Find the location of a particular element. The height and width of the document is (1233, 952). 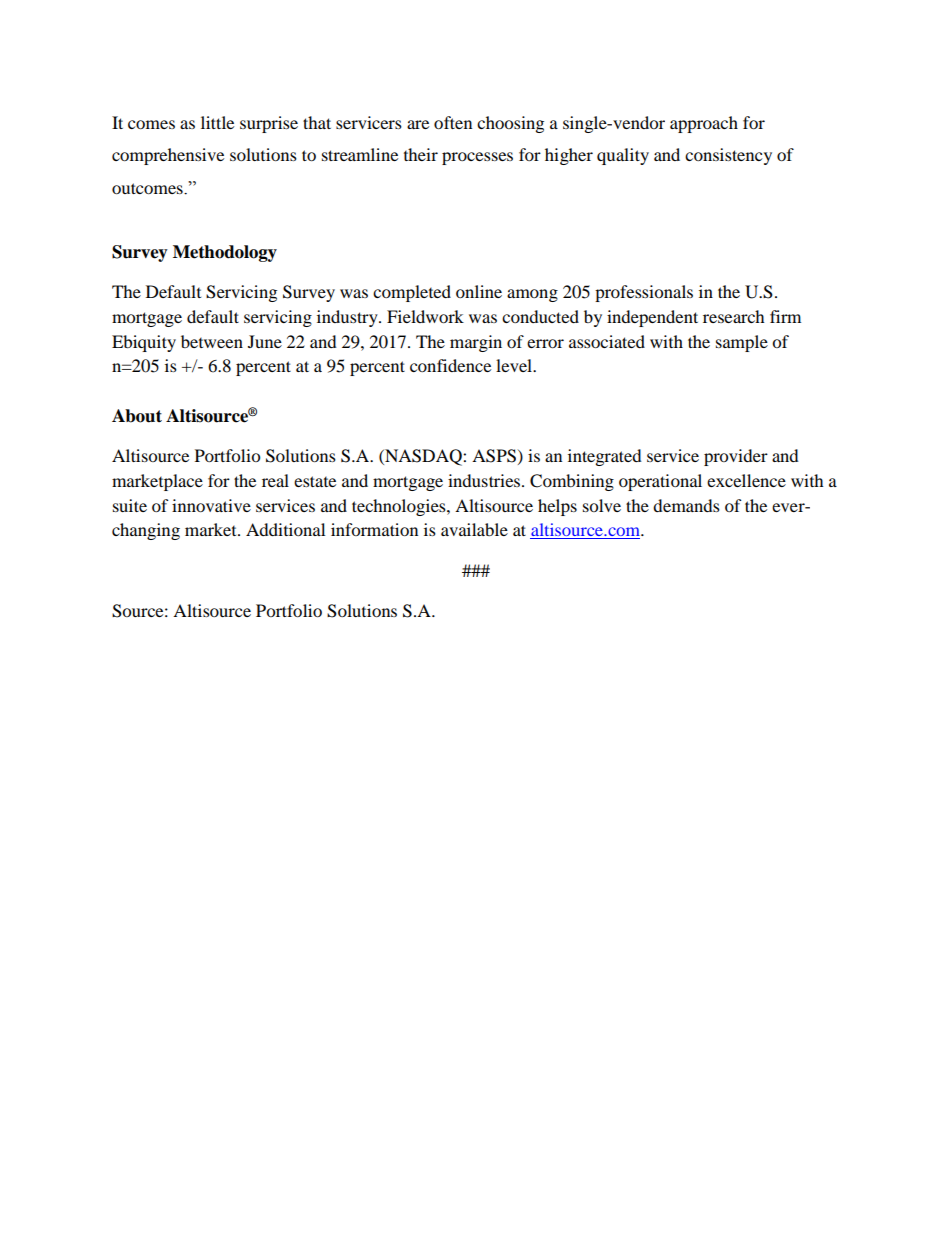

Fieldwork is located at coordinates (425, 316).
